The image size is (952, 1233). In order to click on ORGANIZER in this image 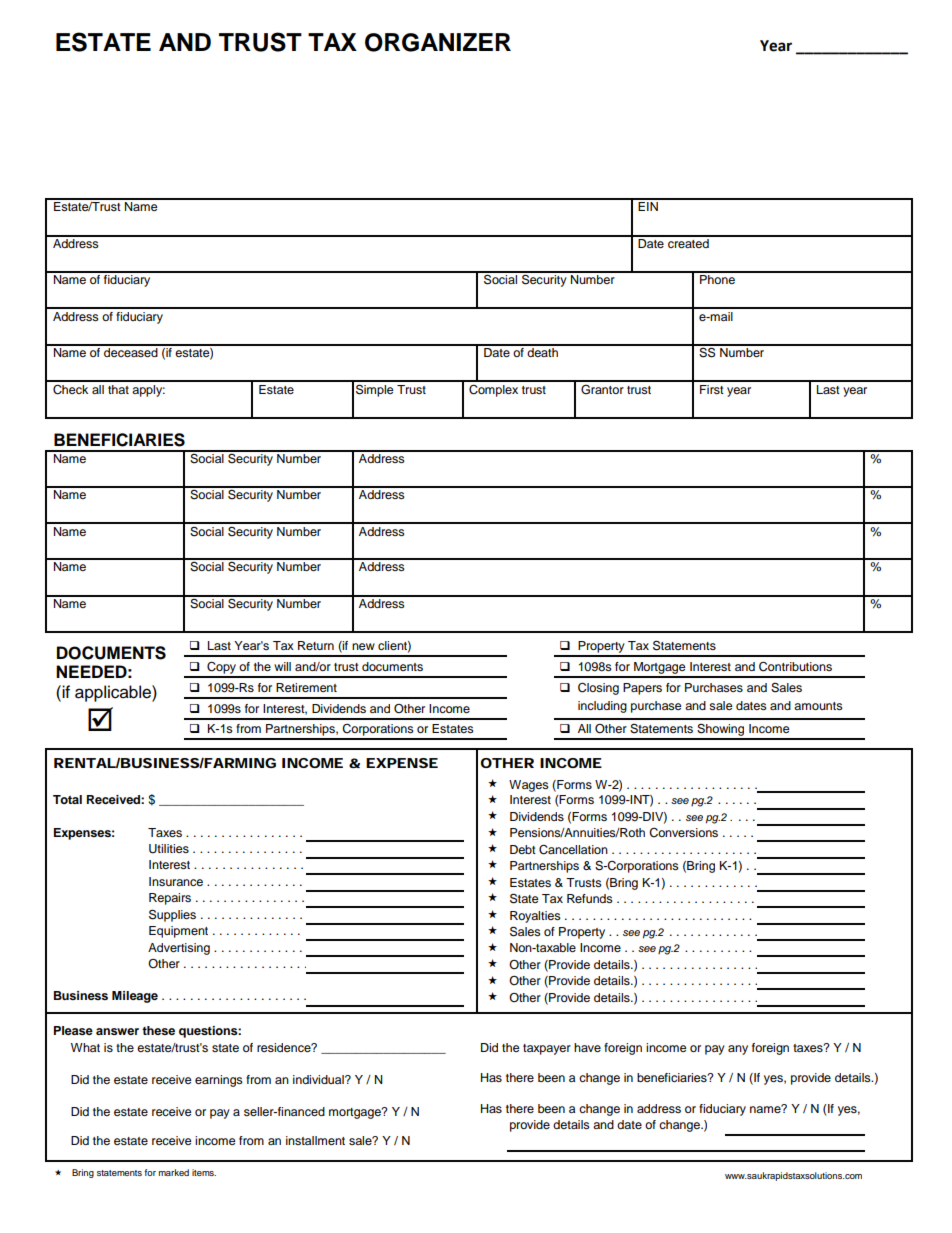, I will do `click(438, 42)`.
